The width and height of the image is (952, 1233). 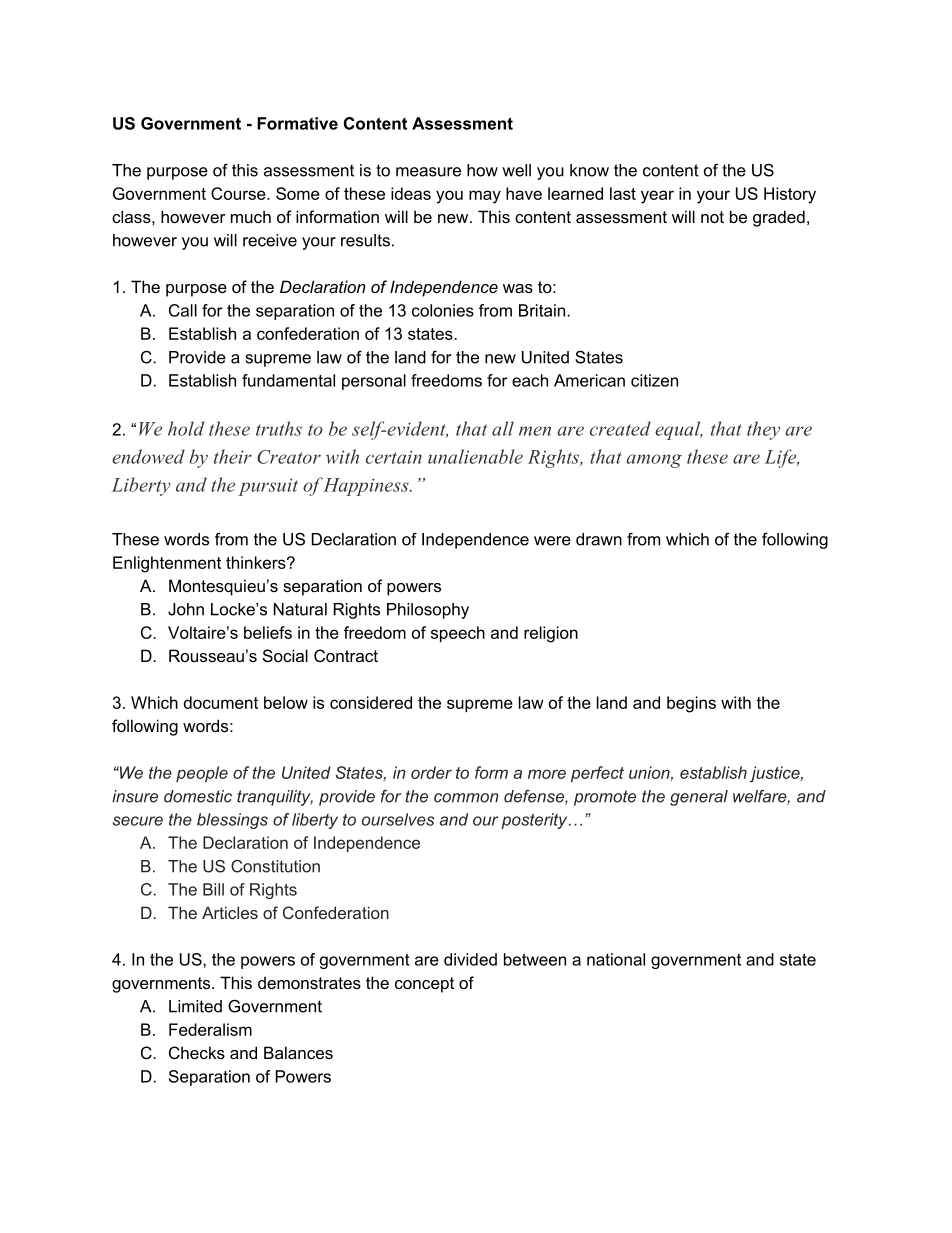 What do you see at coordinates (186, 609) in the image?
I see `John` at bounding box center [186, 609].
